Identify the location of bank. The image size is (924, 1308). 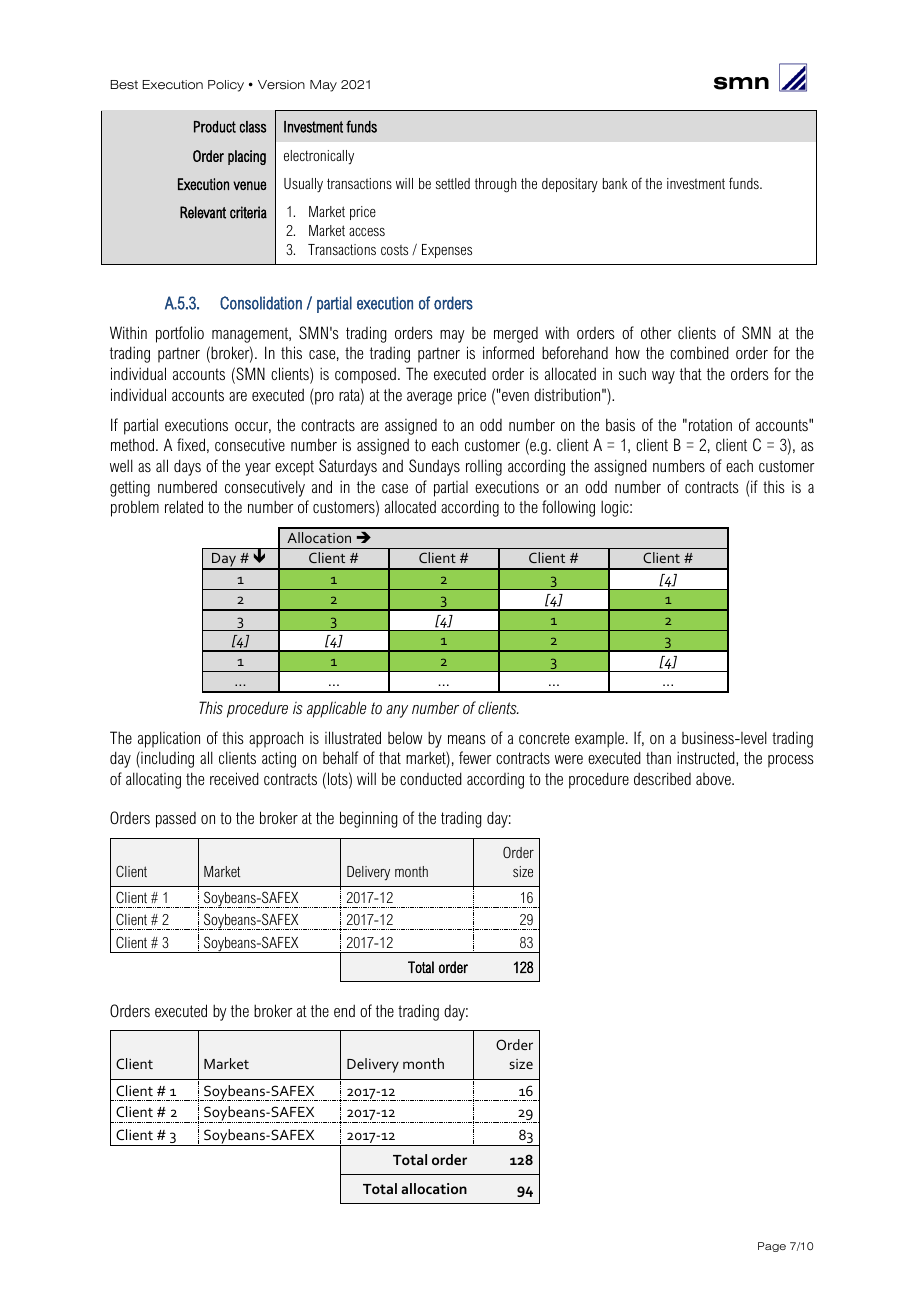
(615, 183).
